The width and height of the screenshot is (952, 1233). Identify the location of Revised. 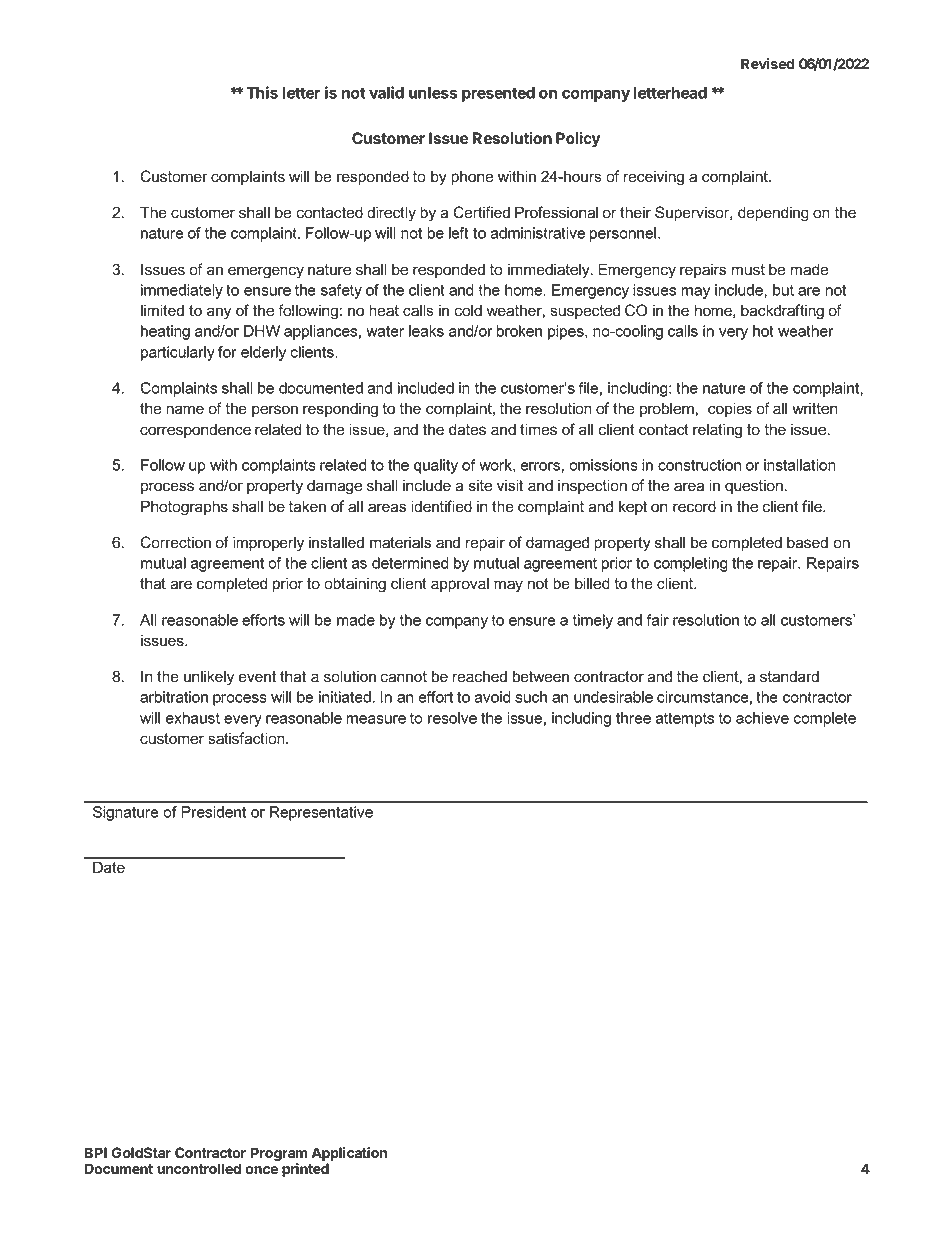
(768, 63).
